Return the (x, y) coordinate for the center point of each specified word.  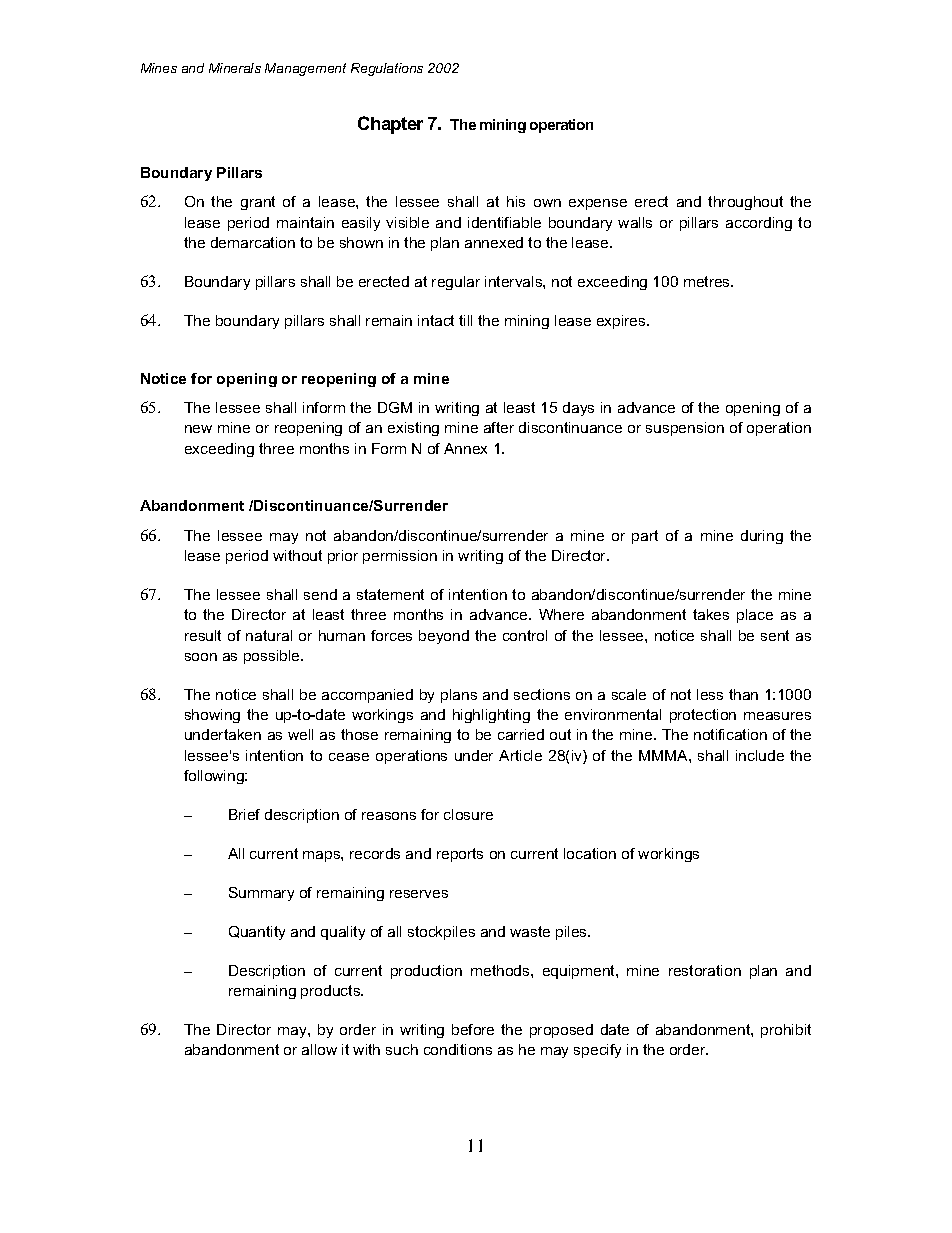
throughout (745, 203)
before (473, 1029)
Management (305, 69)
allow (319, 1049)
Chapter (390, 125)
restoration (705, 970)
